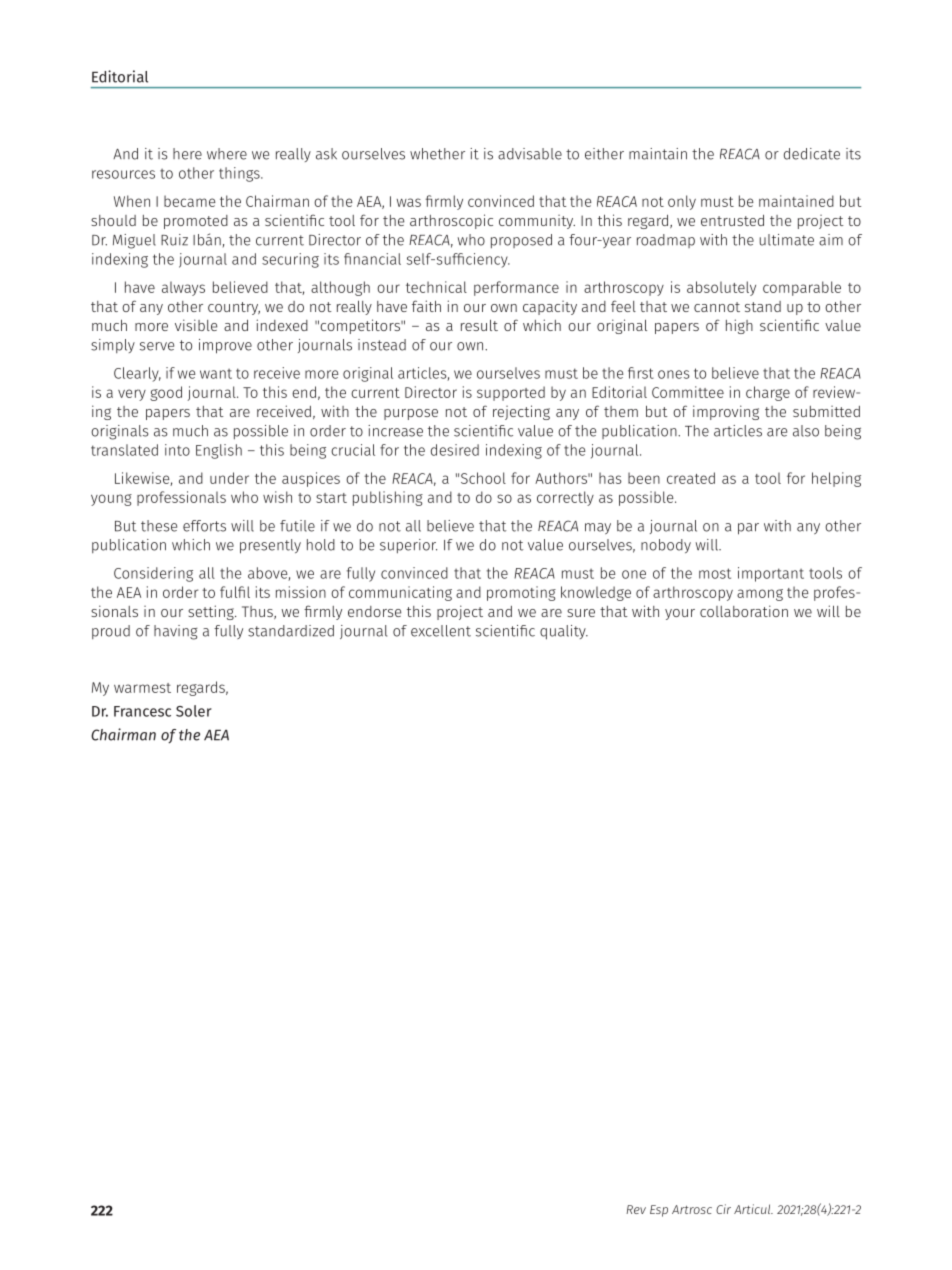 The width and height of the document is (952, 1270). Describe the element at coordinates (441, 631) in the document. I see `excellent` at that location.
